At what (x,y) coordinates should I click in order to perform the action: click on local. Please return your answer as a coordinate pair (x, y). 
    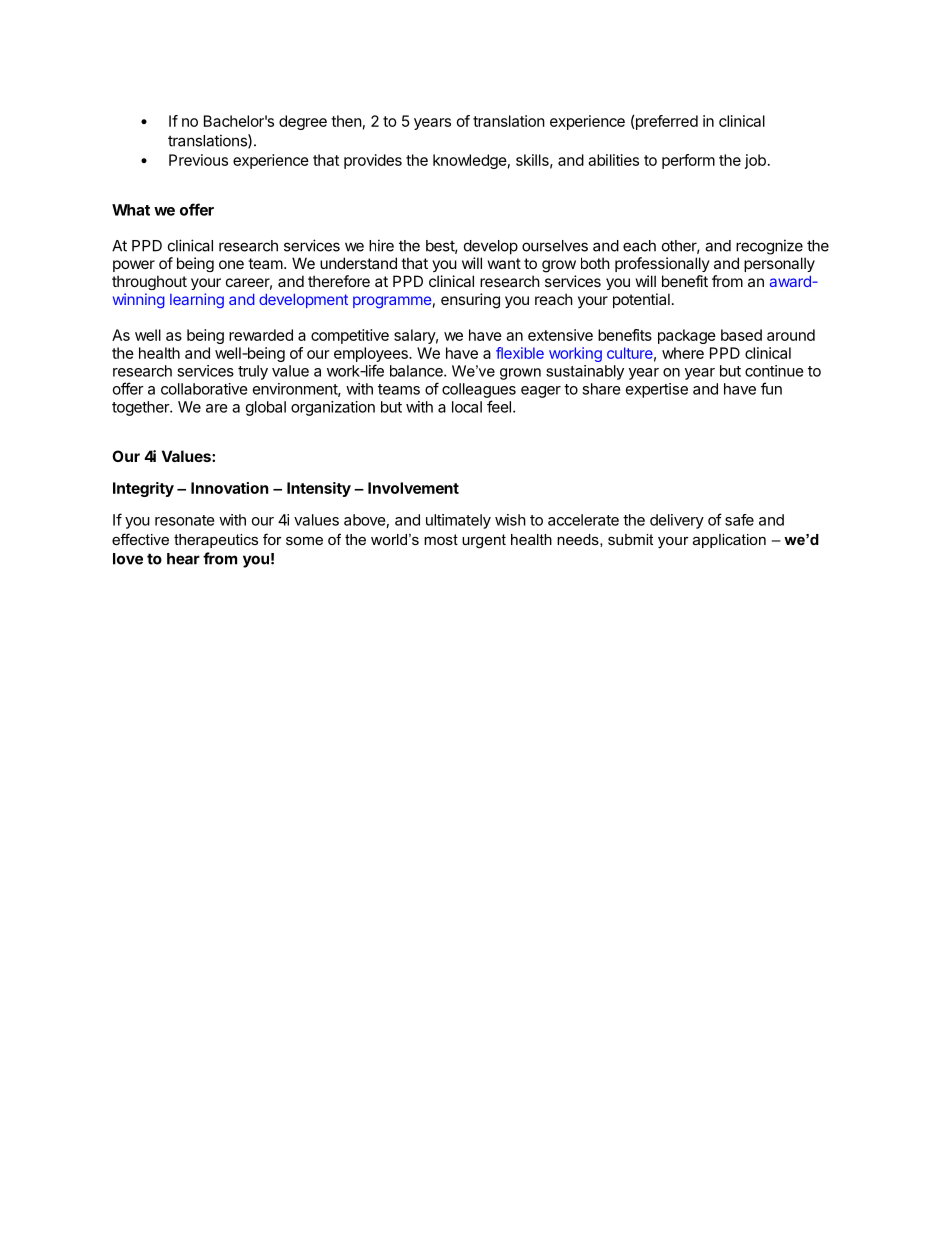
    Looking at the image, I should click on (467, 407).
